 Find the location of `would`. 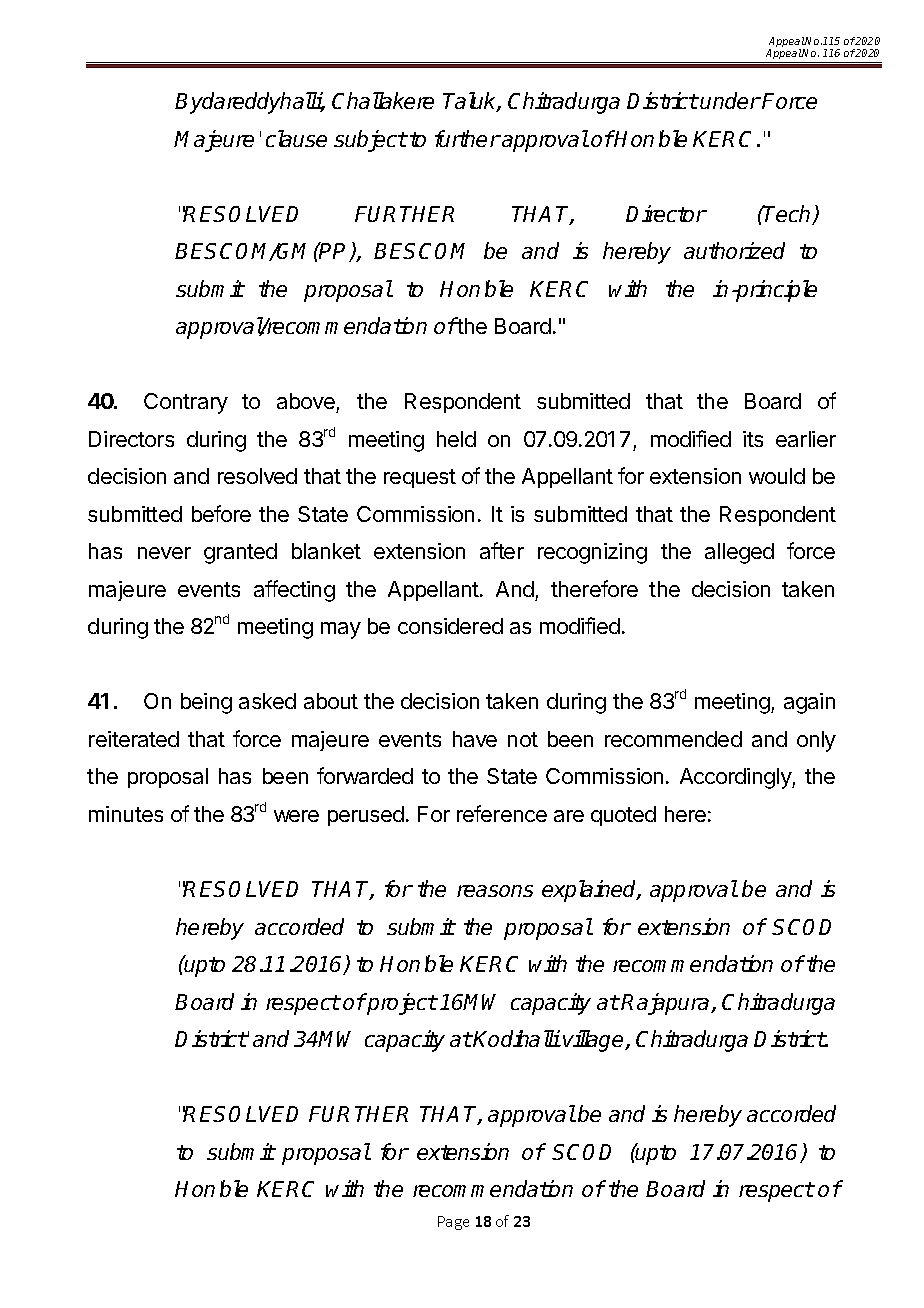

would is located at coordinates (777, 476).
